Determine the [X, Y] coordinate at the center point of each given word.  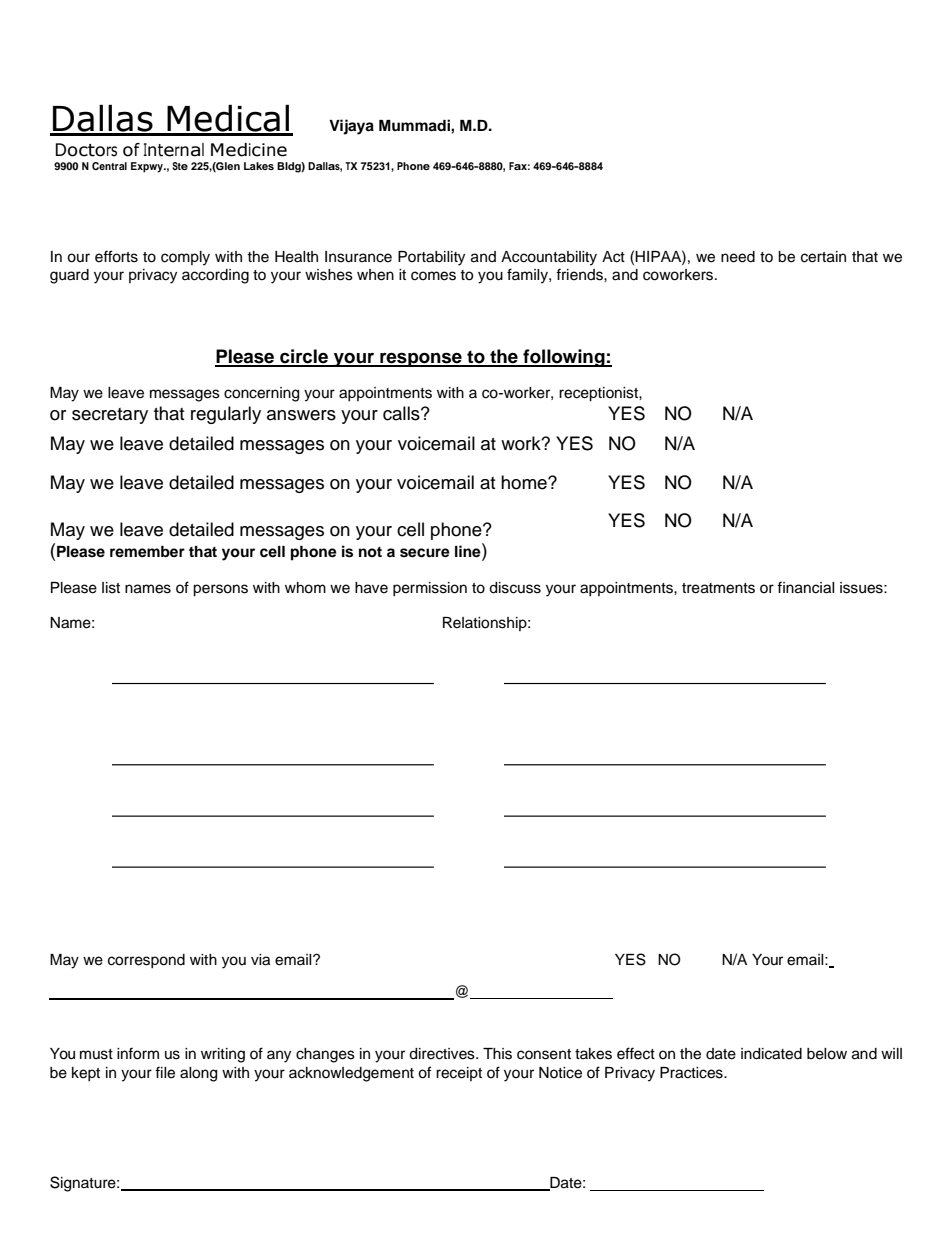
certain [823, 257]
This [497, 1054]
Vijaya [351, 127]
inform [138, 1053]
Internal [173, 150]
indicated [771, 1054]
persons [220, 590]
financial [806, 587]
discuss [515, 588]
